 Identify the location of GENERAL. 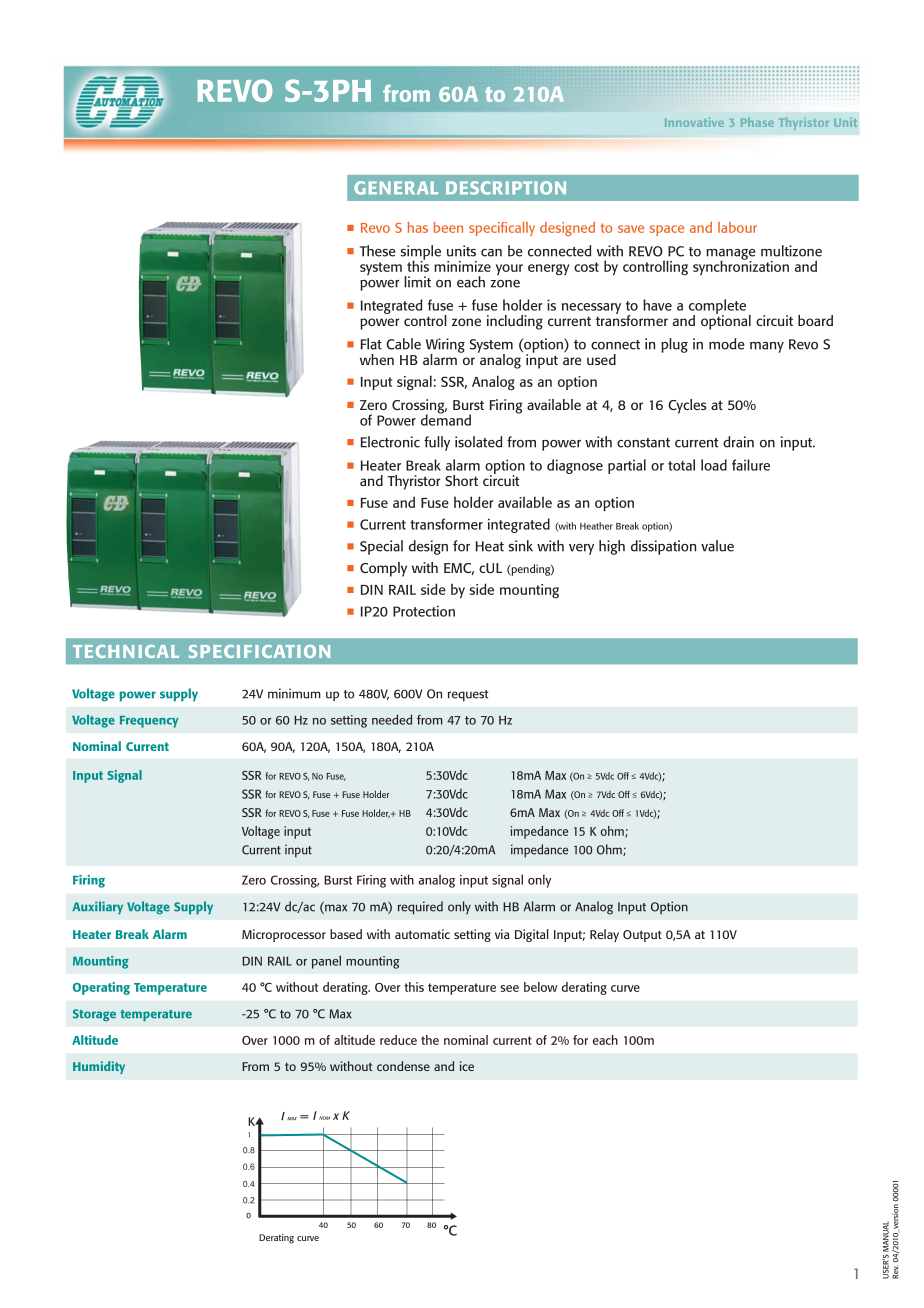
(396, 188).
